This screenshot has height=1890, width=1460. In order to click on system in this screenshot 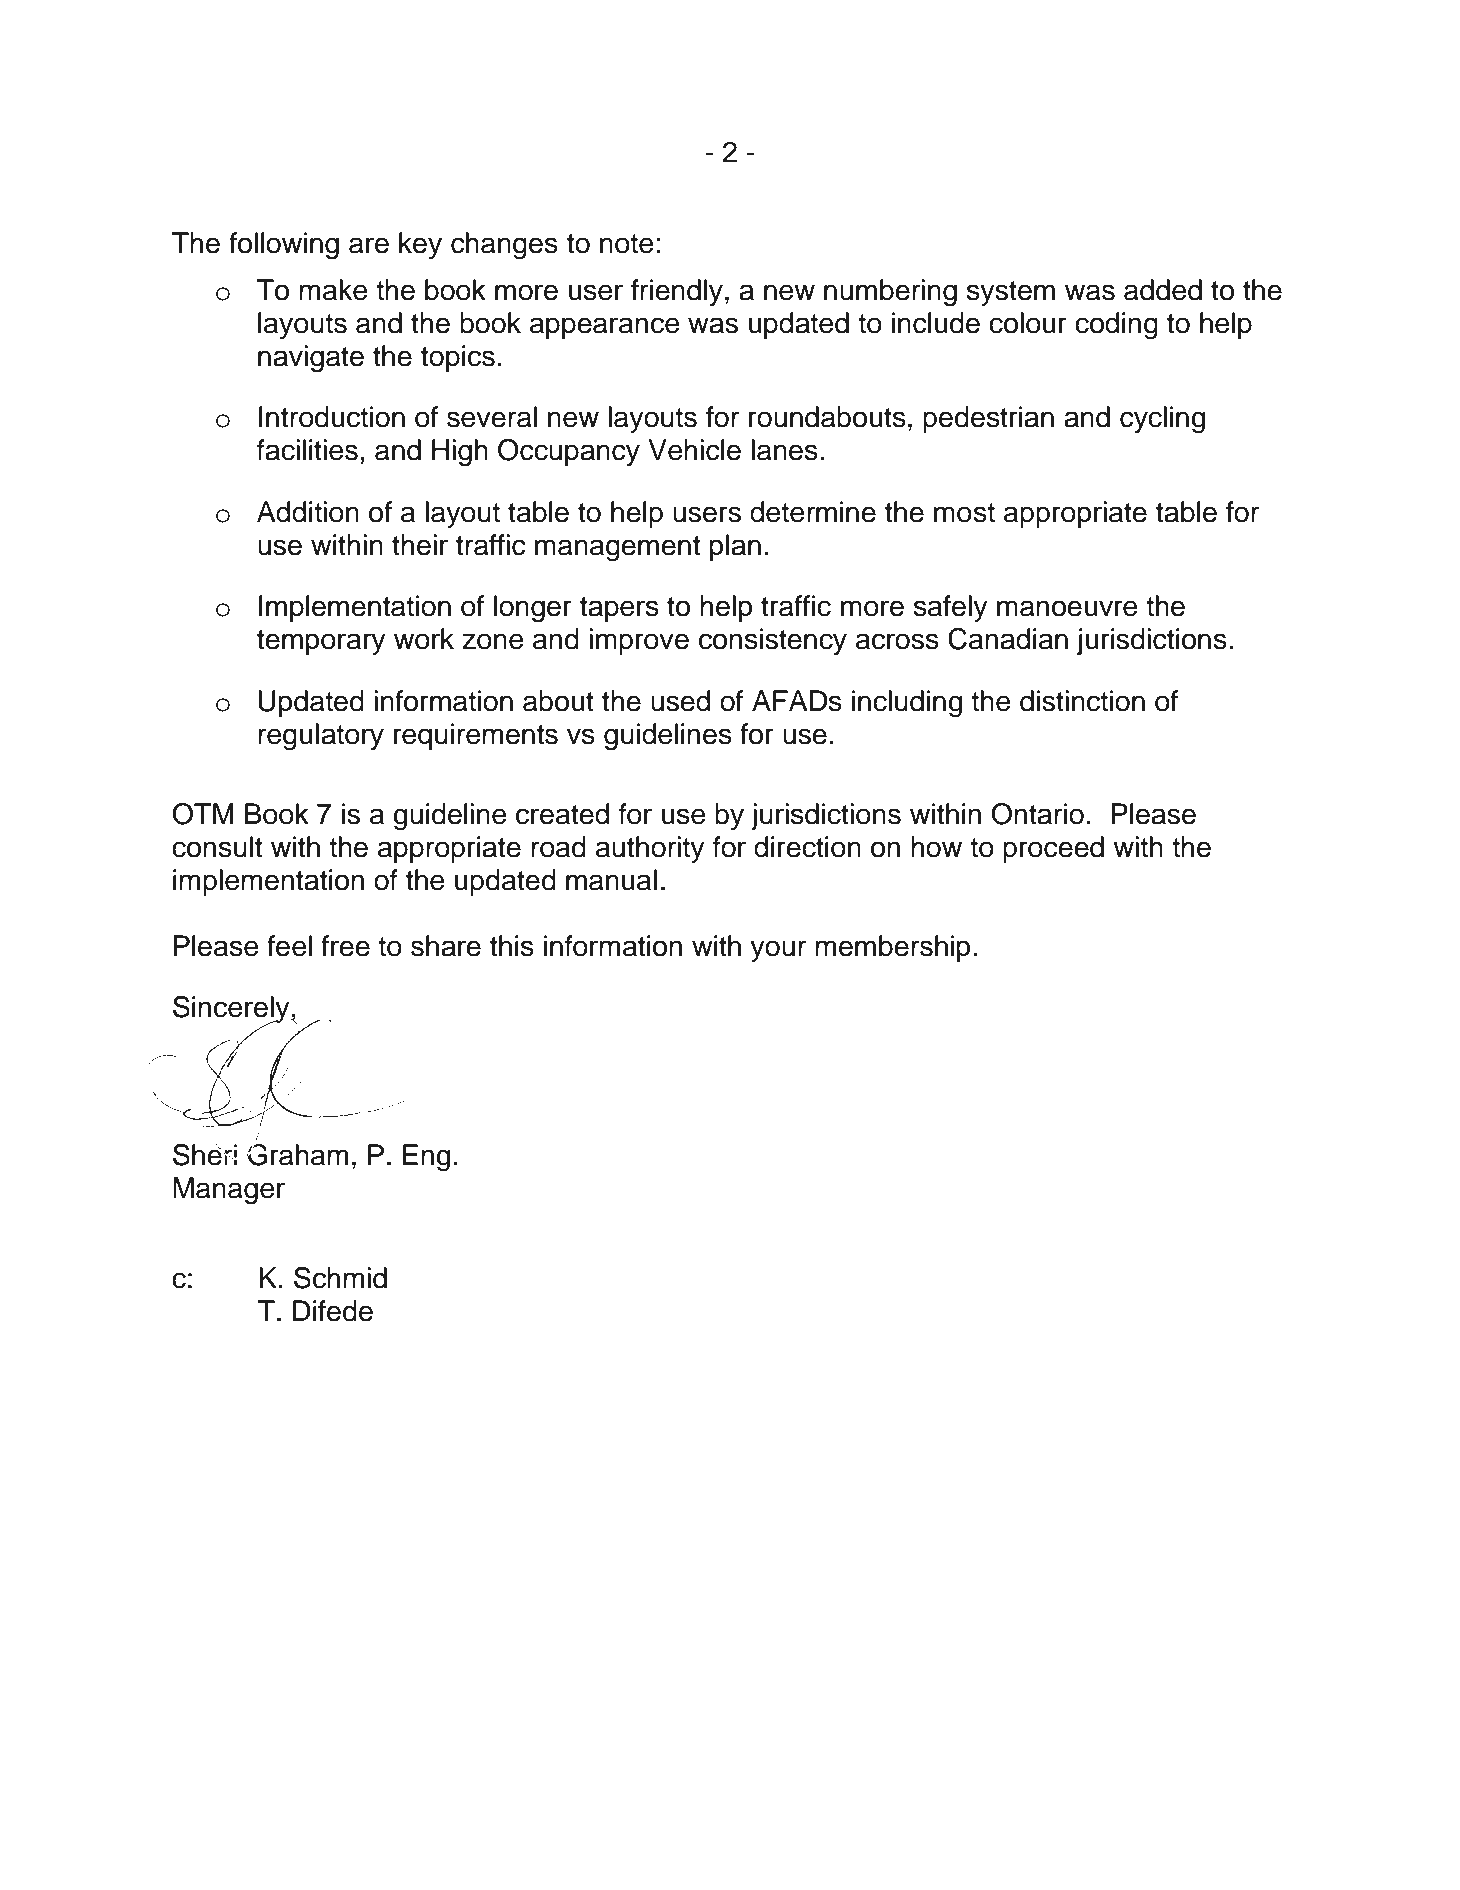, I will do `click(1011, 293)`.
